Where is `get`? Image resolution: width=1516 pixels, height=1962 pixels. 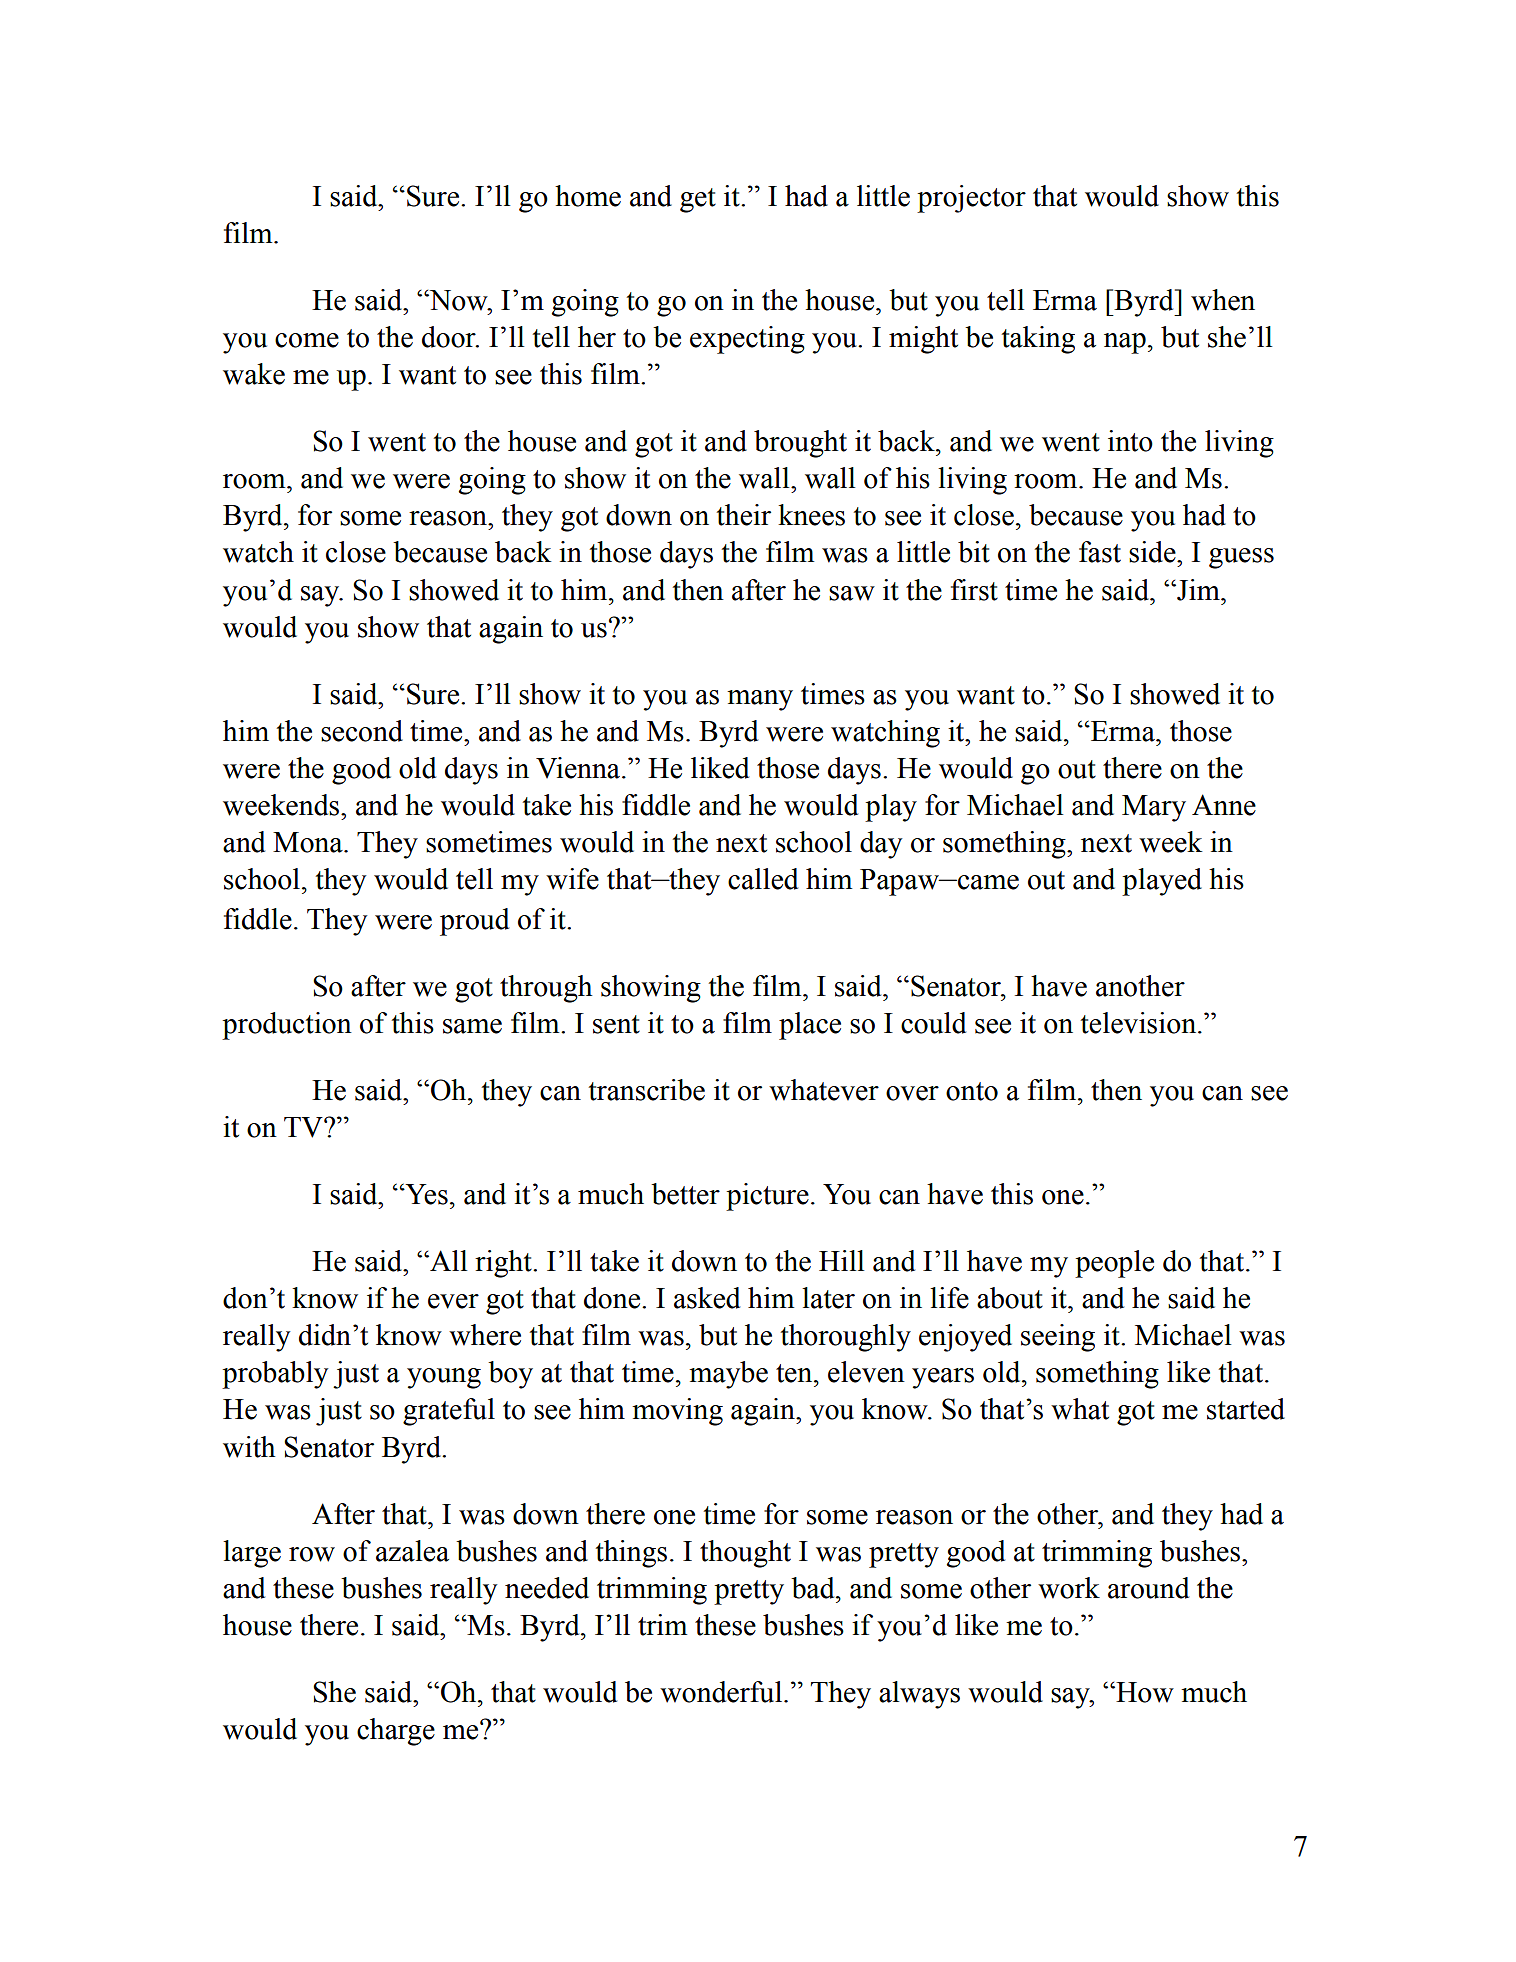
get is located at coordinates (698, 200).
